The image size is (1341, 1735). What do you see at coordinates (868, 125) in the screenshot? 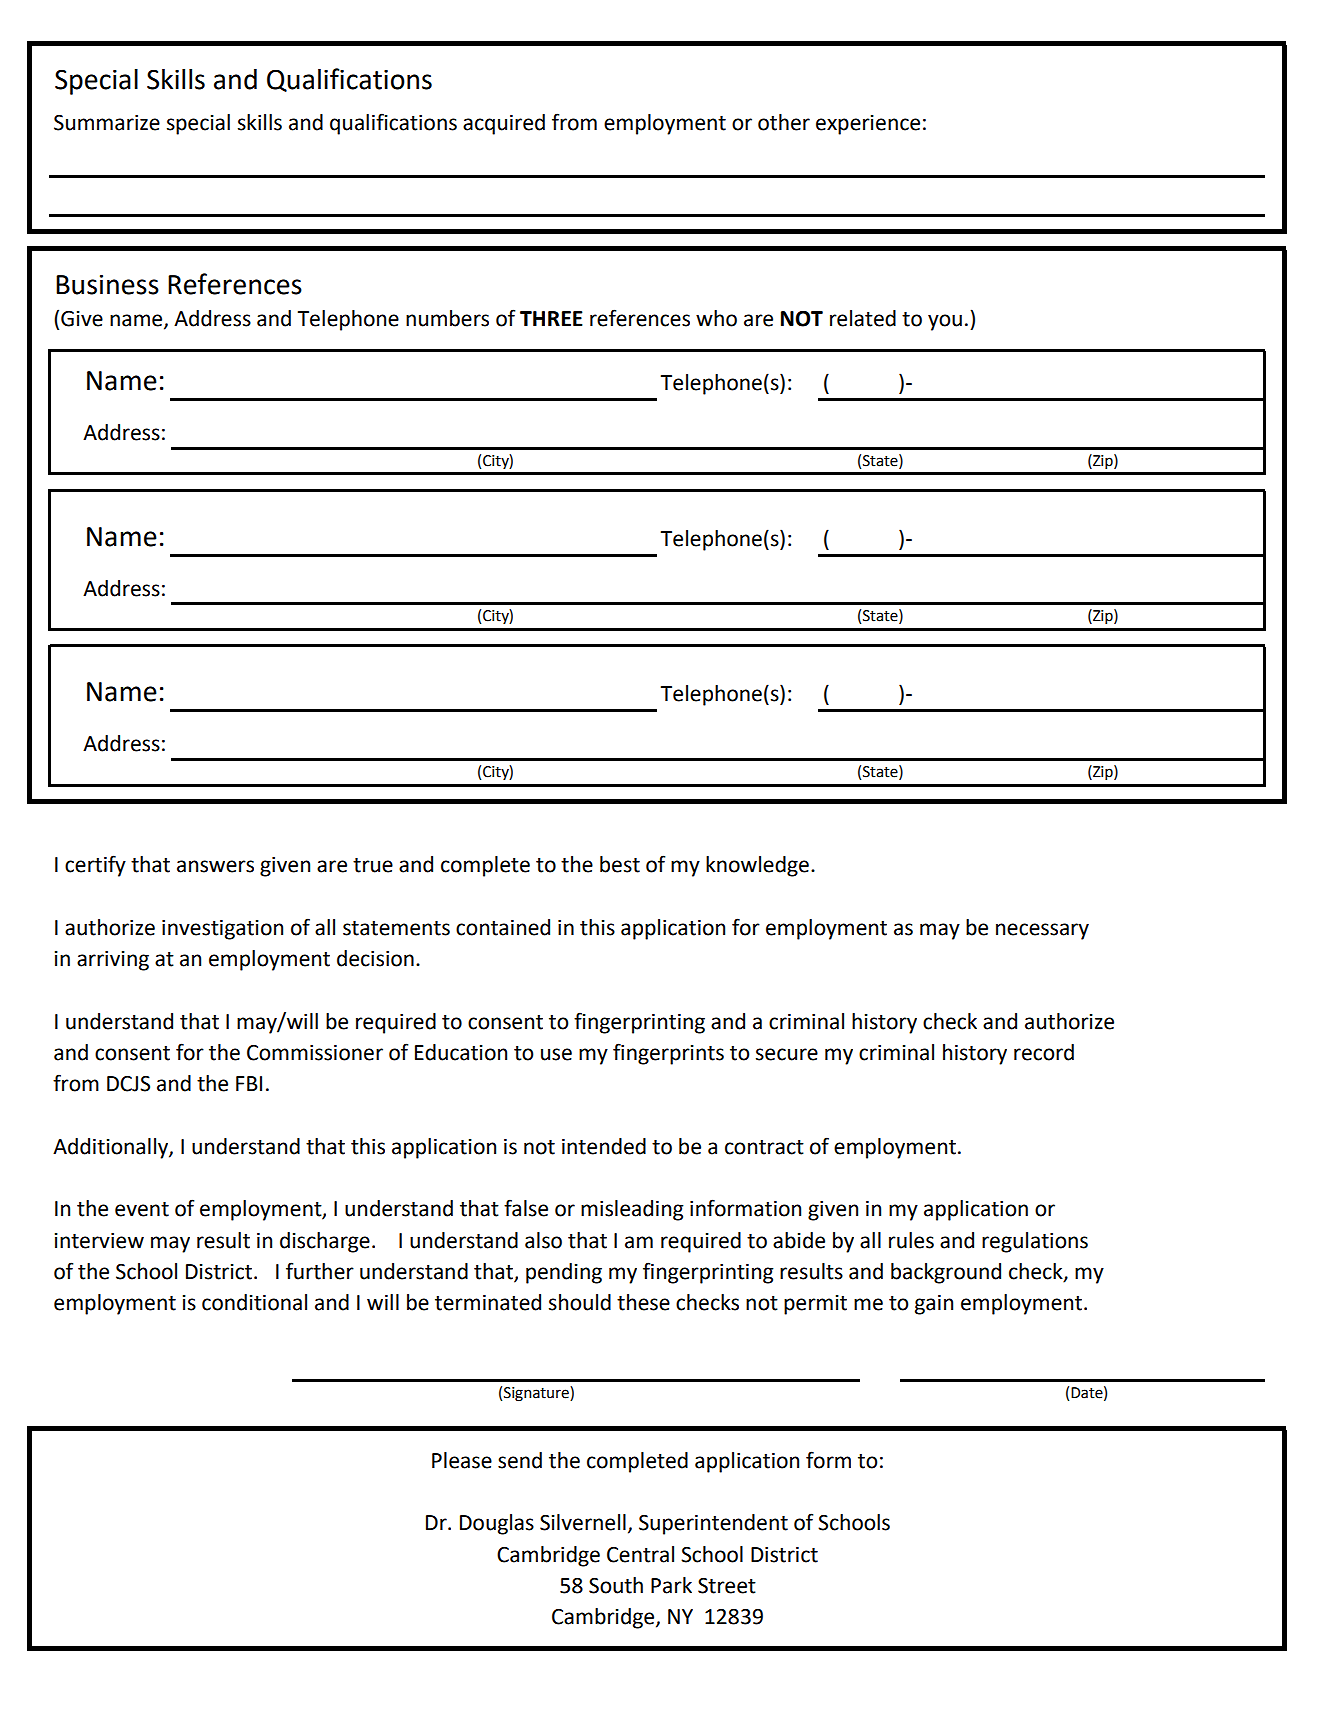
I see `experience` at bounding box center [868, 125].
